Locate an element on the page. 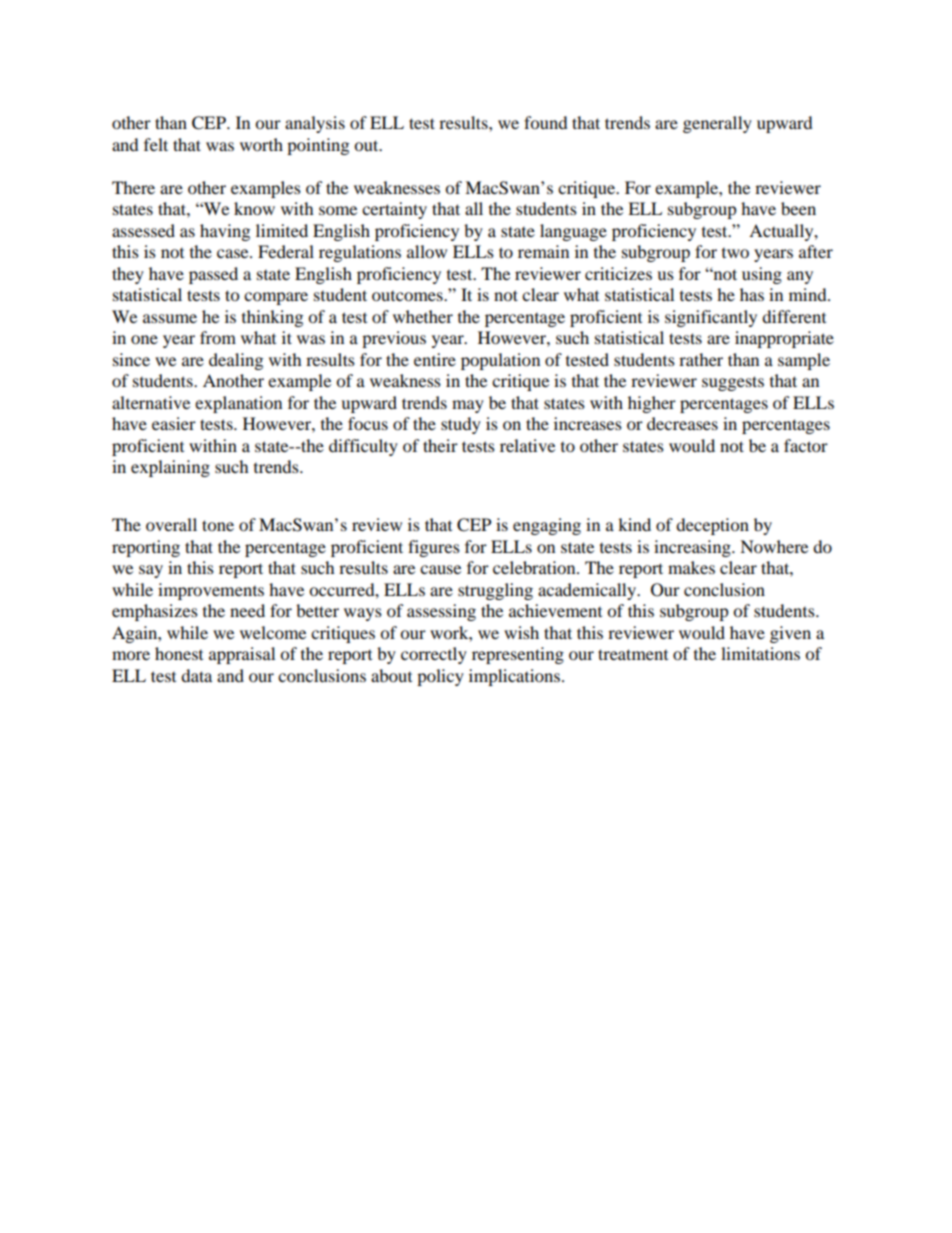 This document has height=1233, width=952. appraisal is located at coordinates (242, 655).
